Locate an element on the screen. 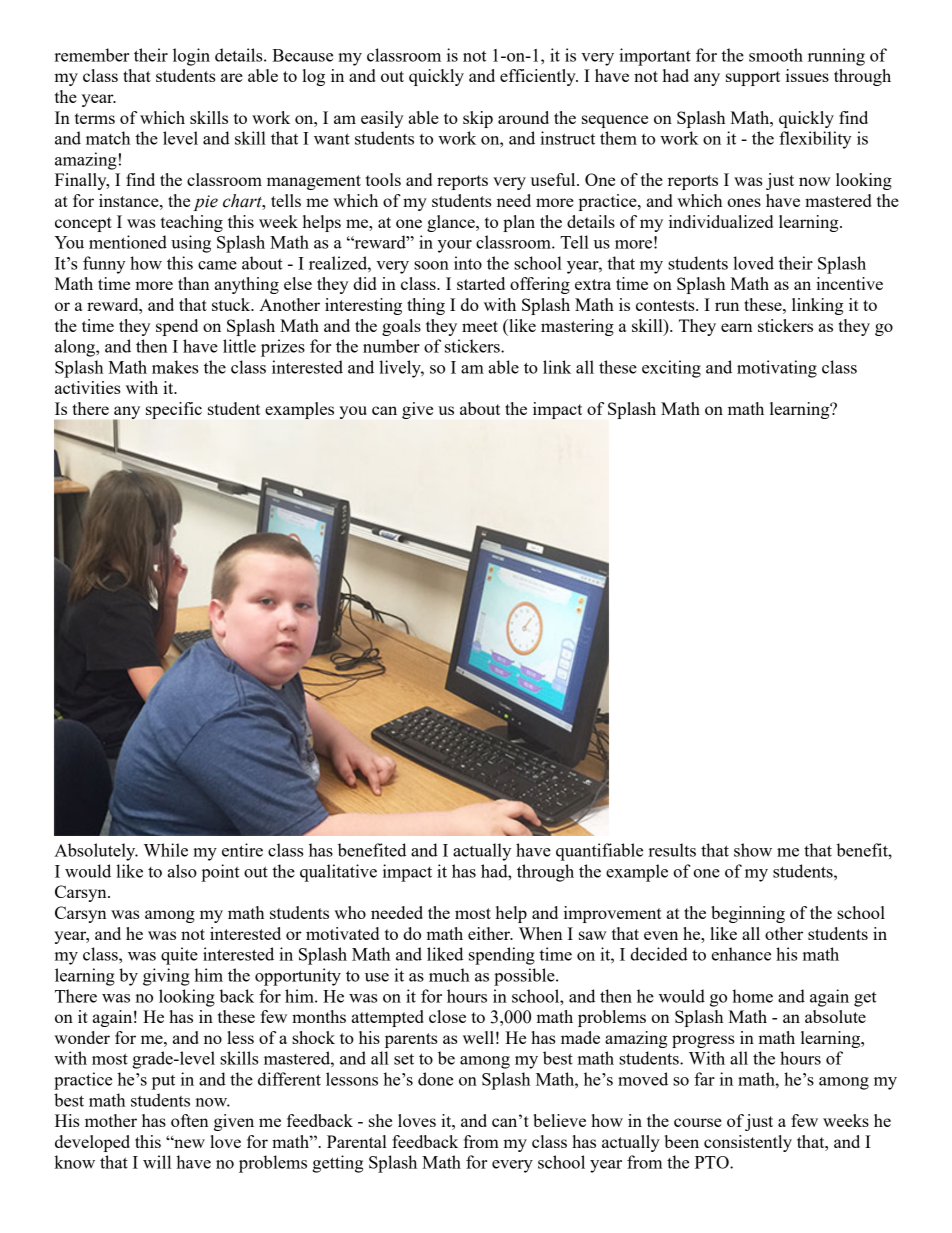 This screenshot has height=1233, width=952. number is located at coordinates (391, 346).
